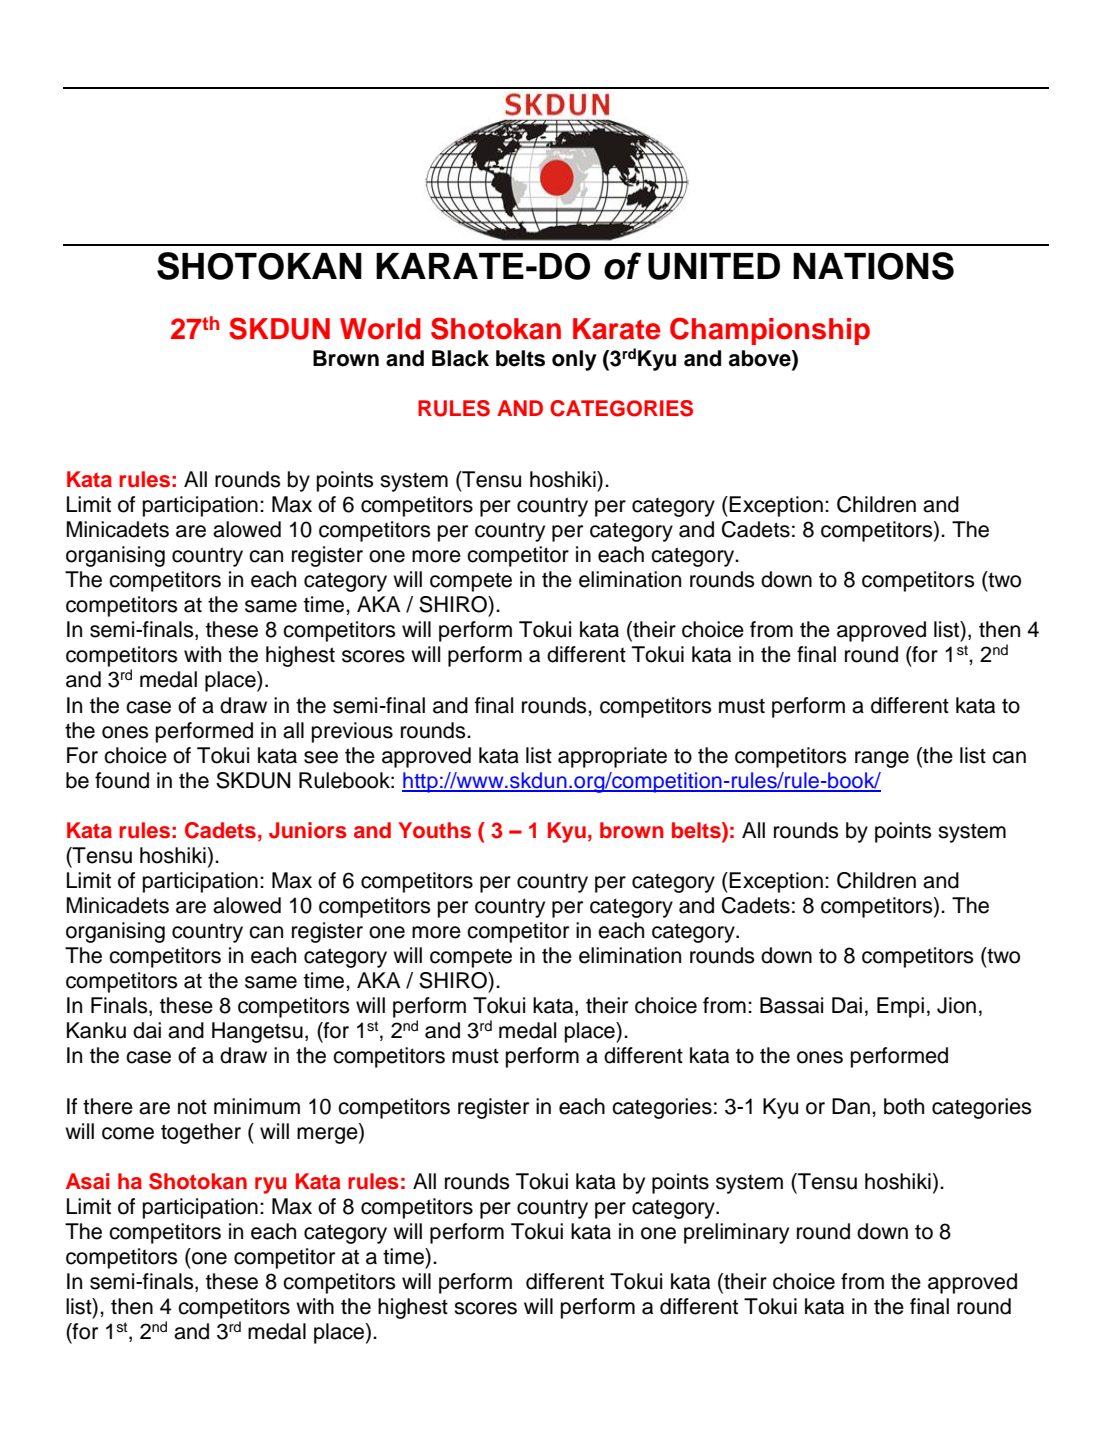 Image resolution: width=1111 pixels, height=1438 pixels. I want to click on appropriate, so click(612, 757).
